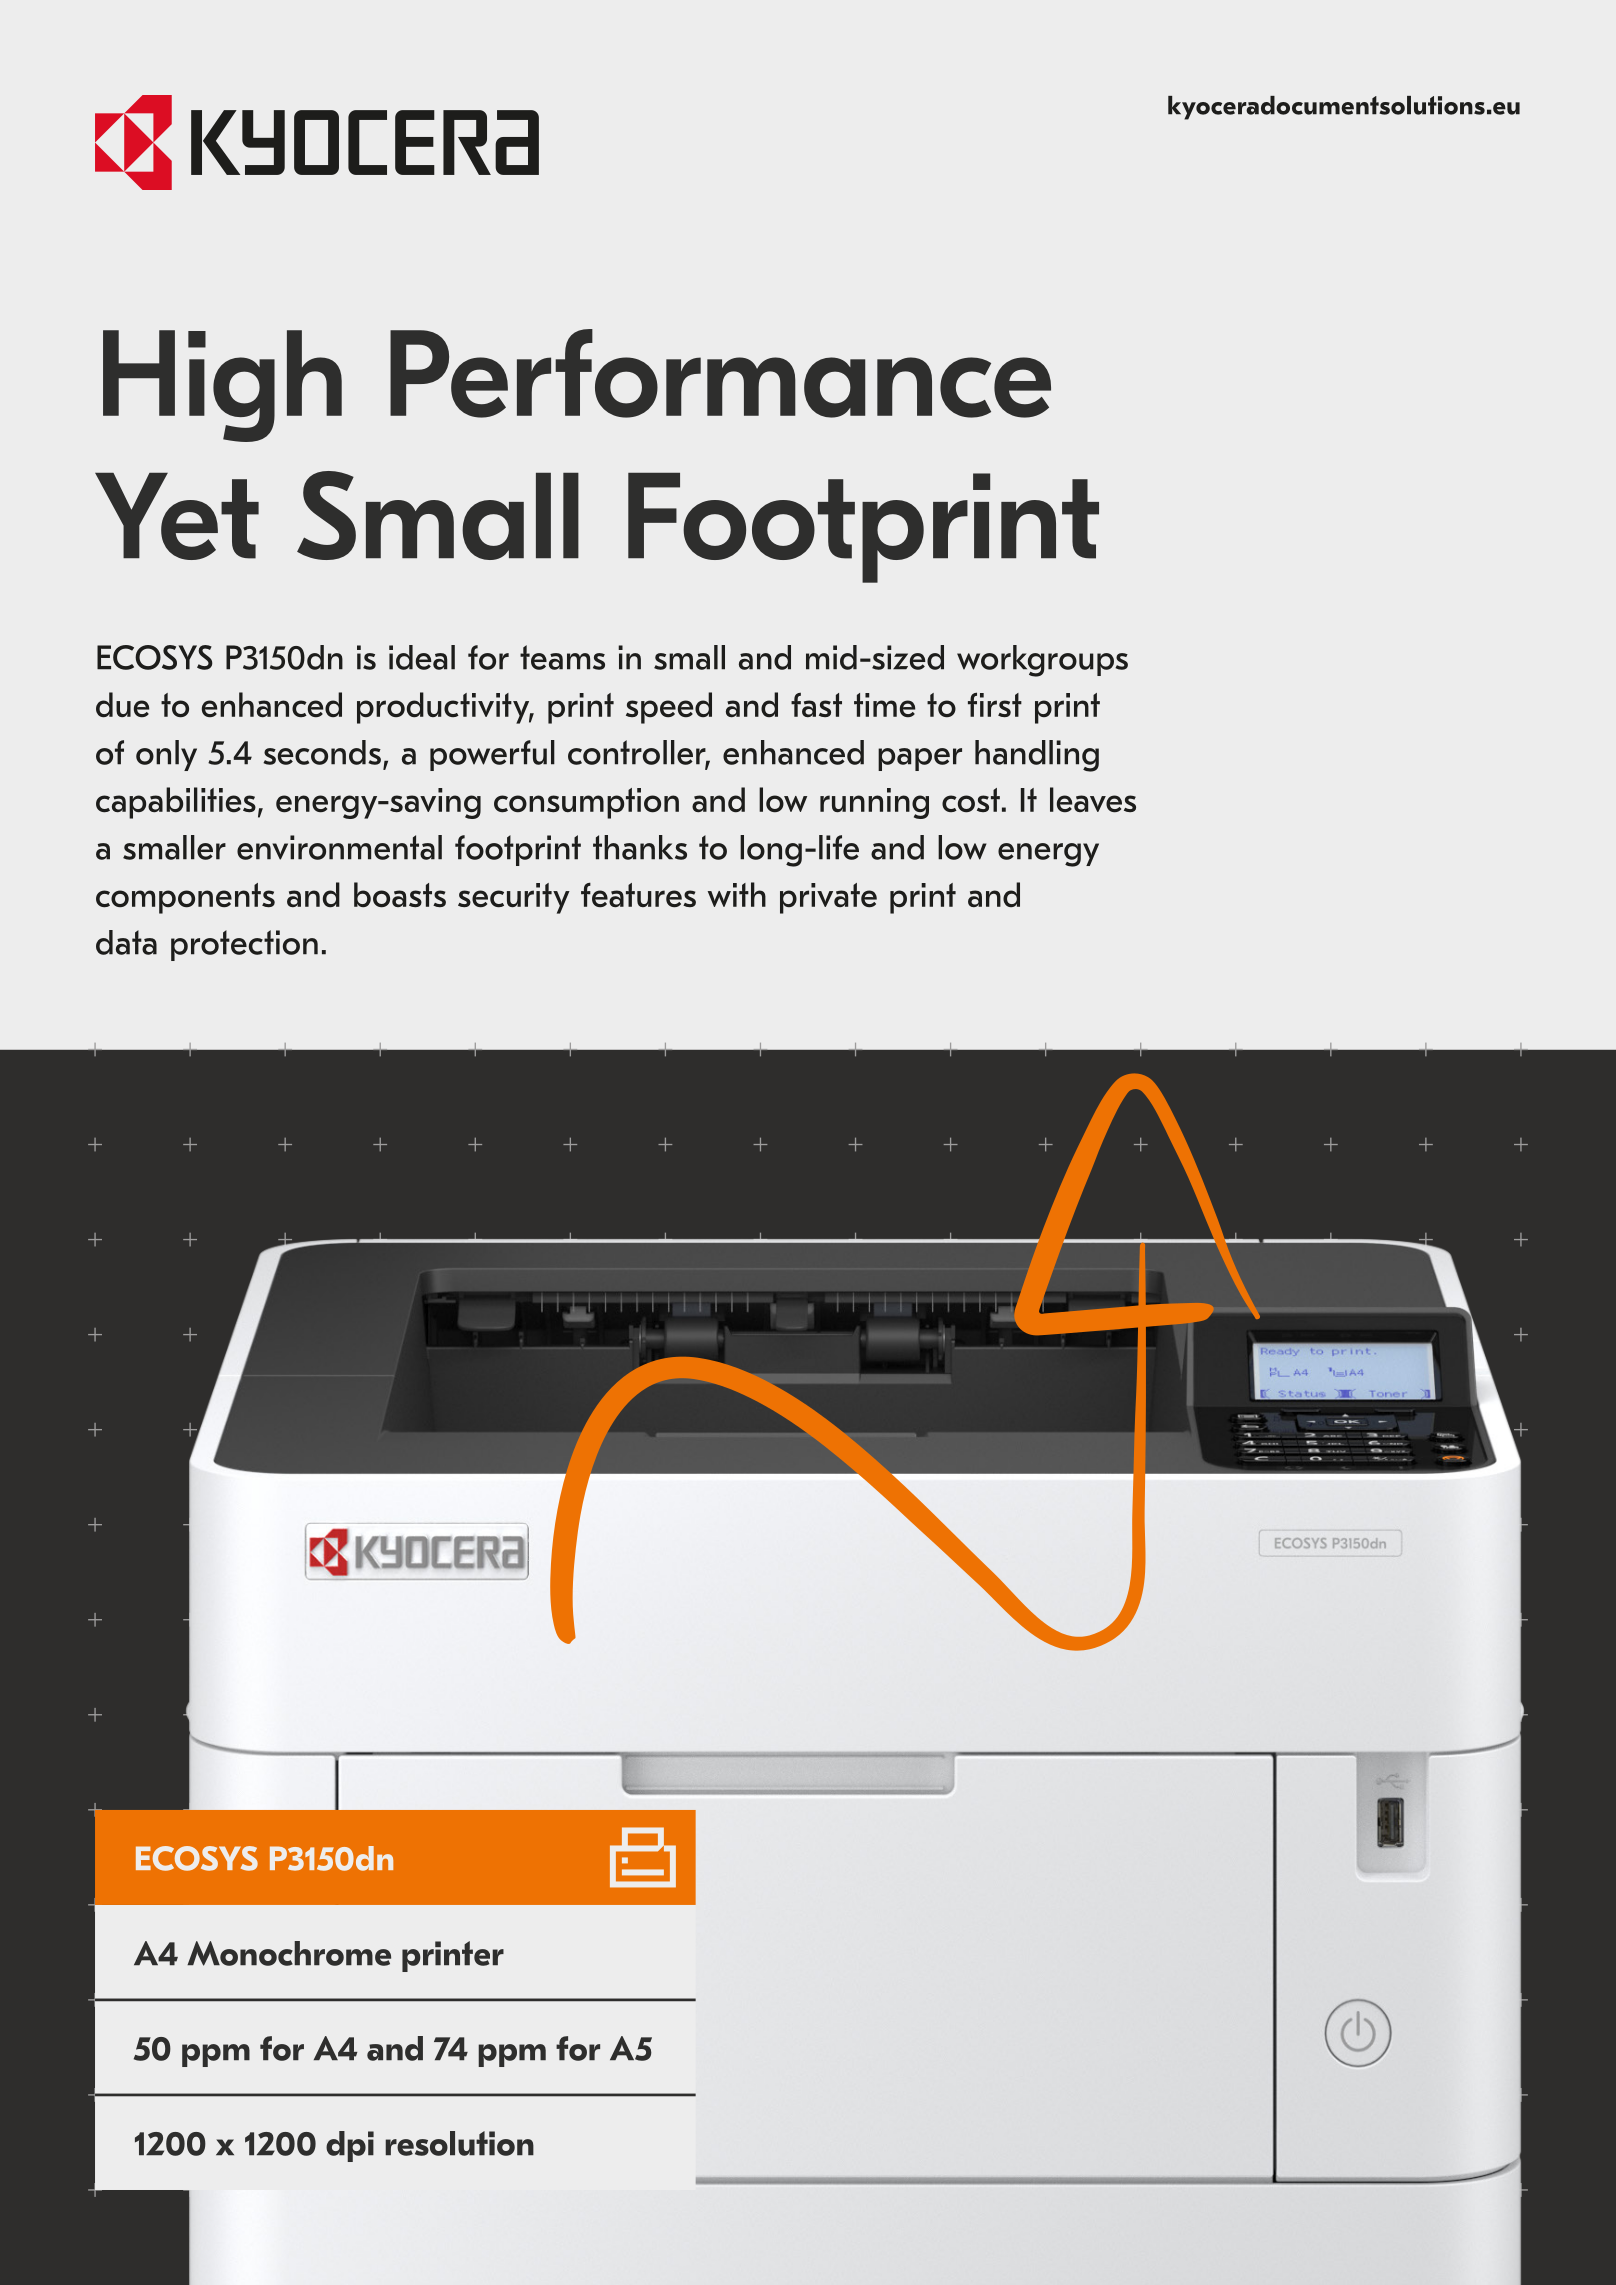  I want to click on Performance, so click(720, 373).
